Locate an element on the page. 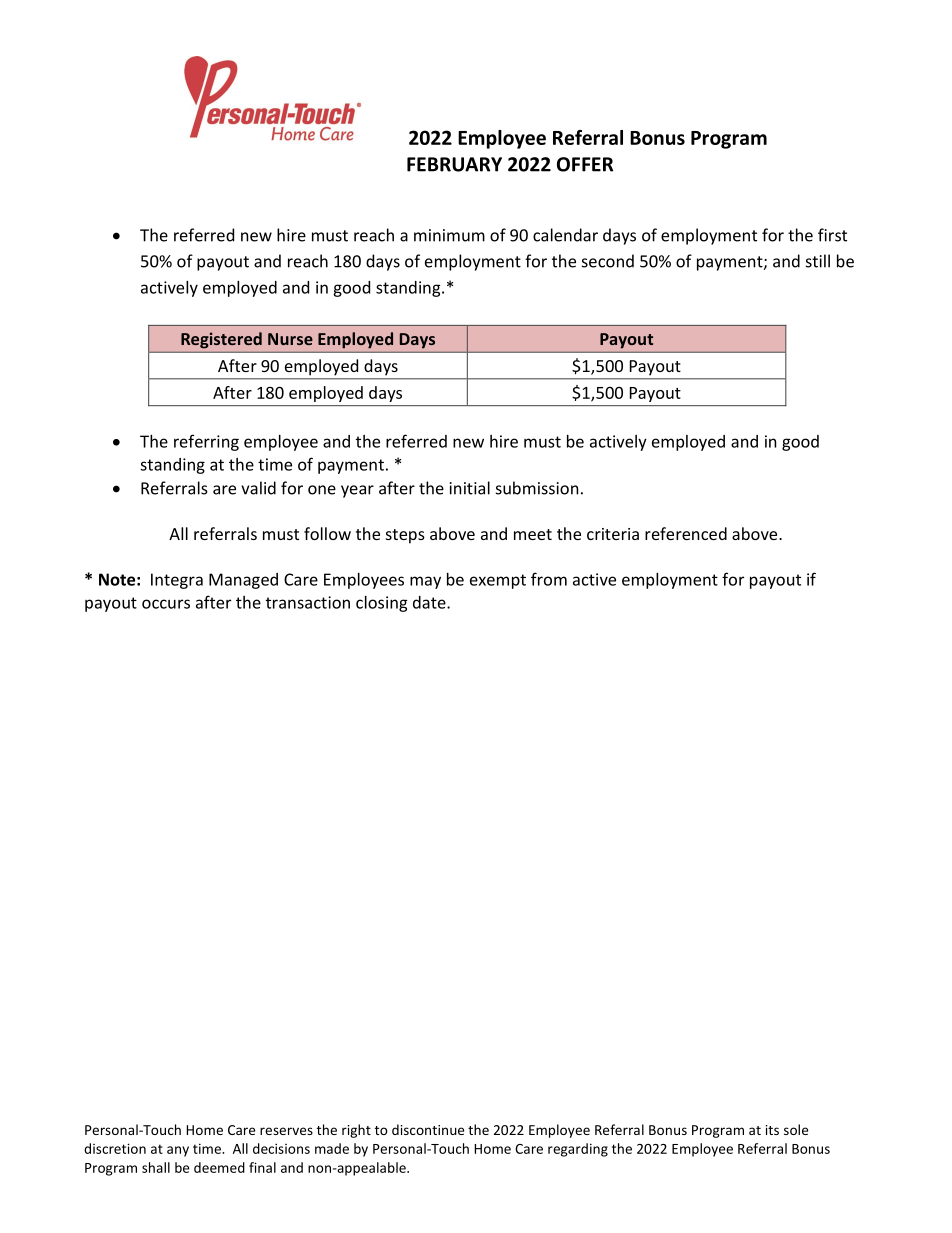 The height and width of the document is (1233, 952). first is located at coordinates (832, 235).
